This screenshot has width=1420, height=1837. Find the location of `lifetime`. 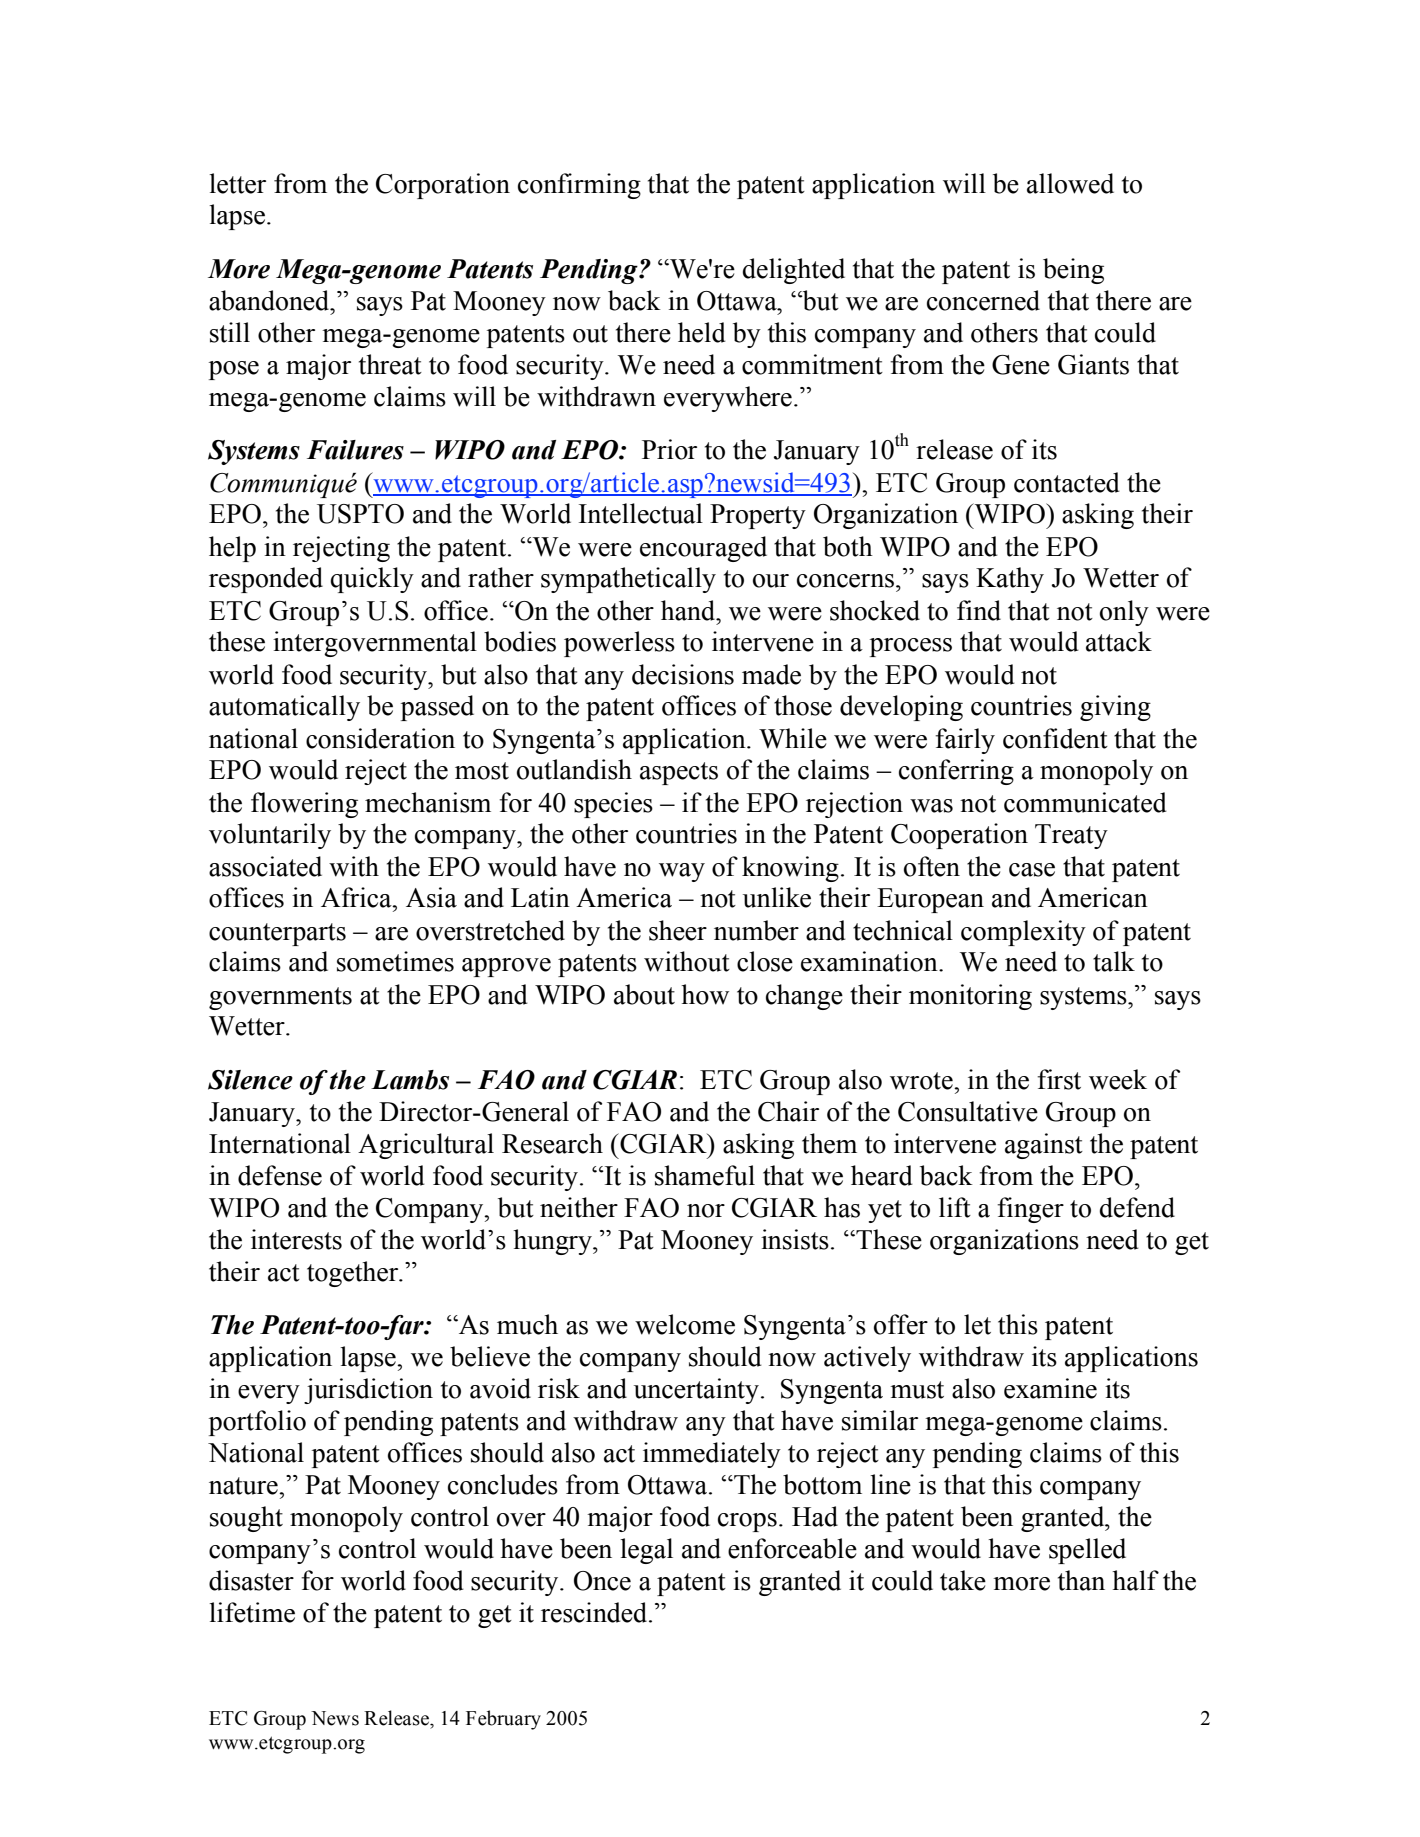

lifetime is located at coordinates (252, 1612).
